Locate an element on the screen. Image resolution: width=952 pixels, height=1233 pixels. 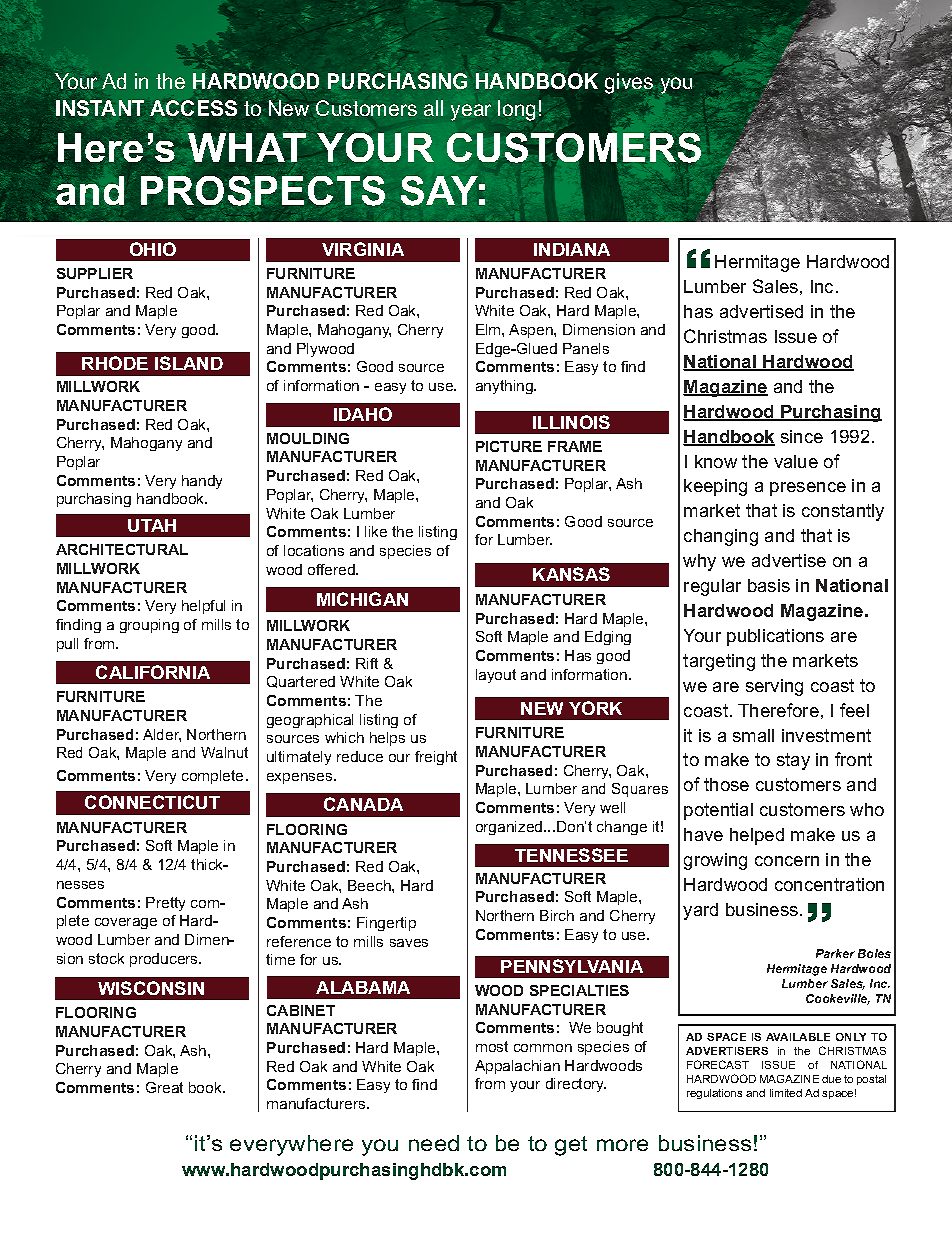
handy is located at coordinates (202, 482).
